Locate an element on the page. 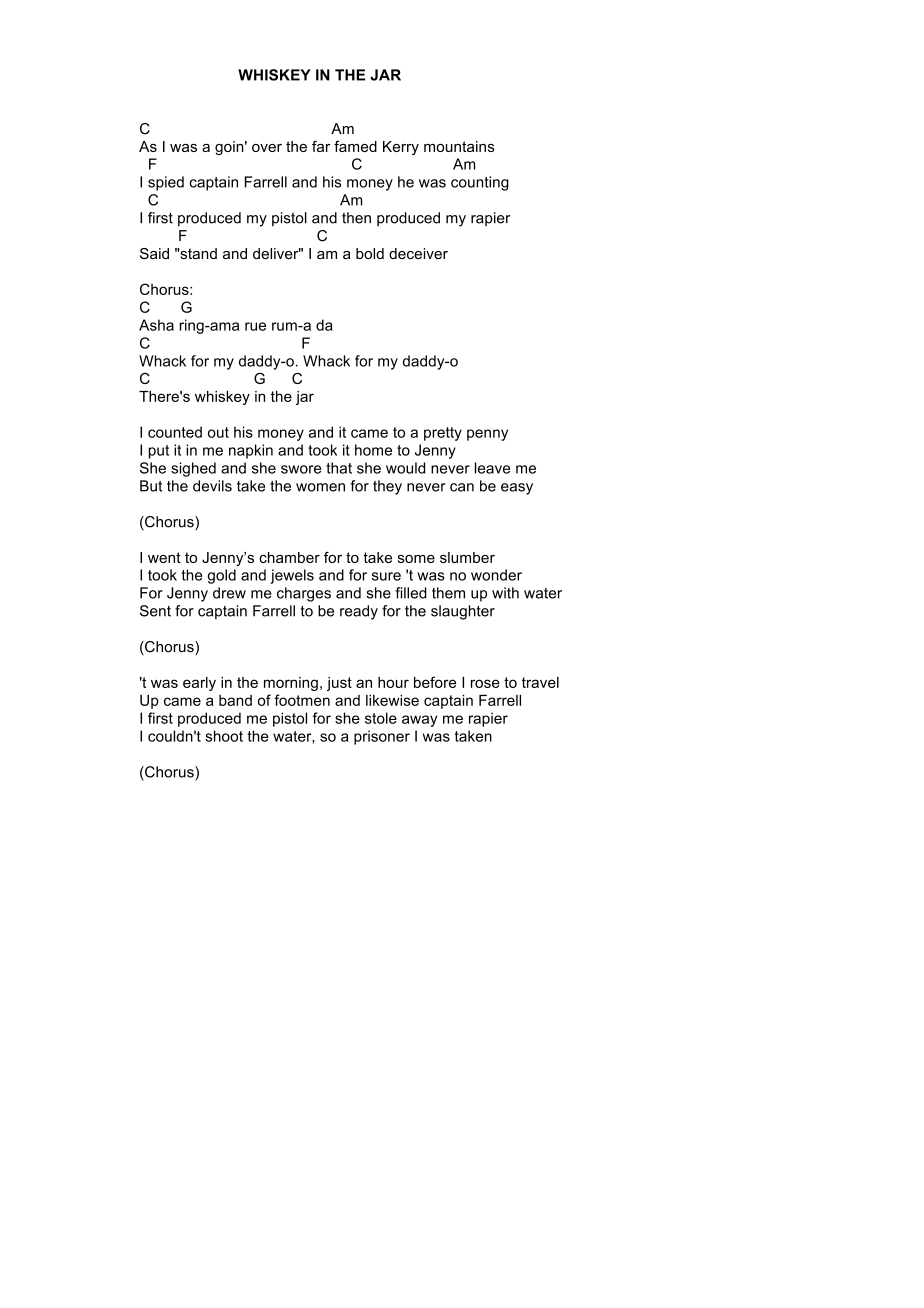  shoot is located at coordinates (224, 736).
